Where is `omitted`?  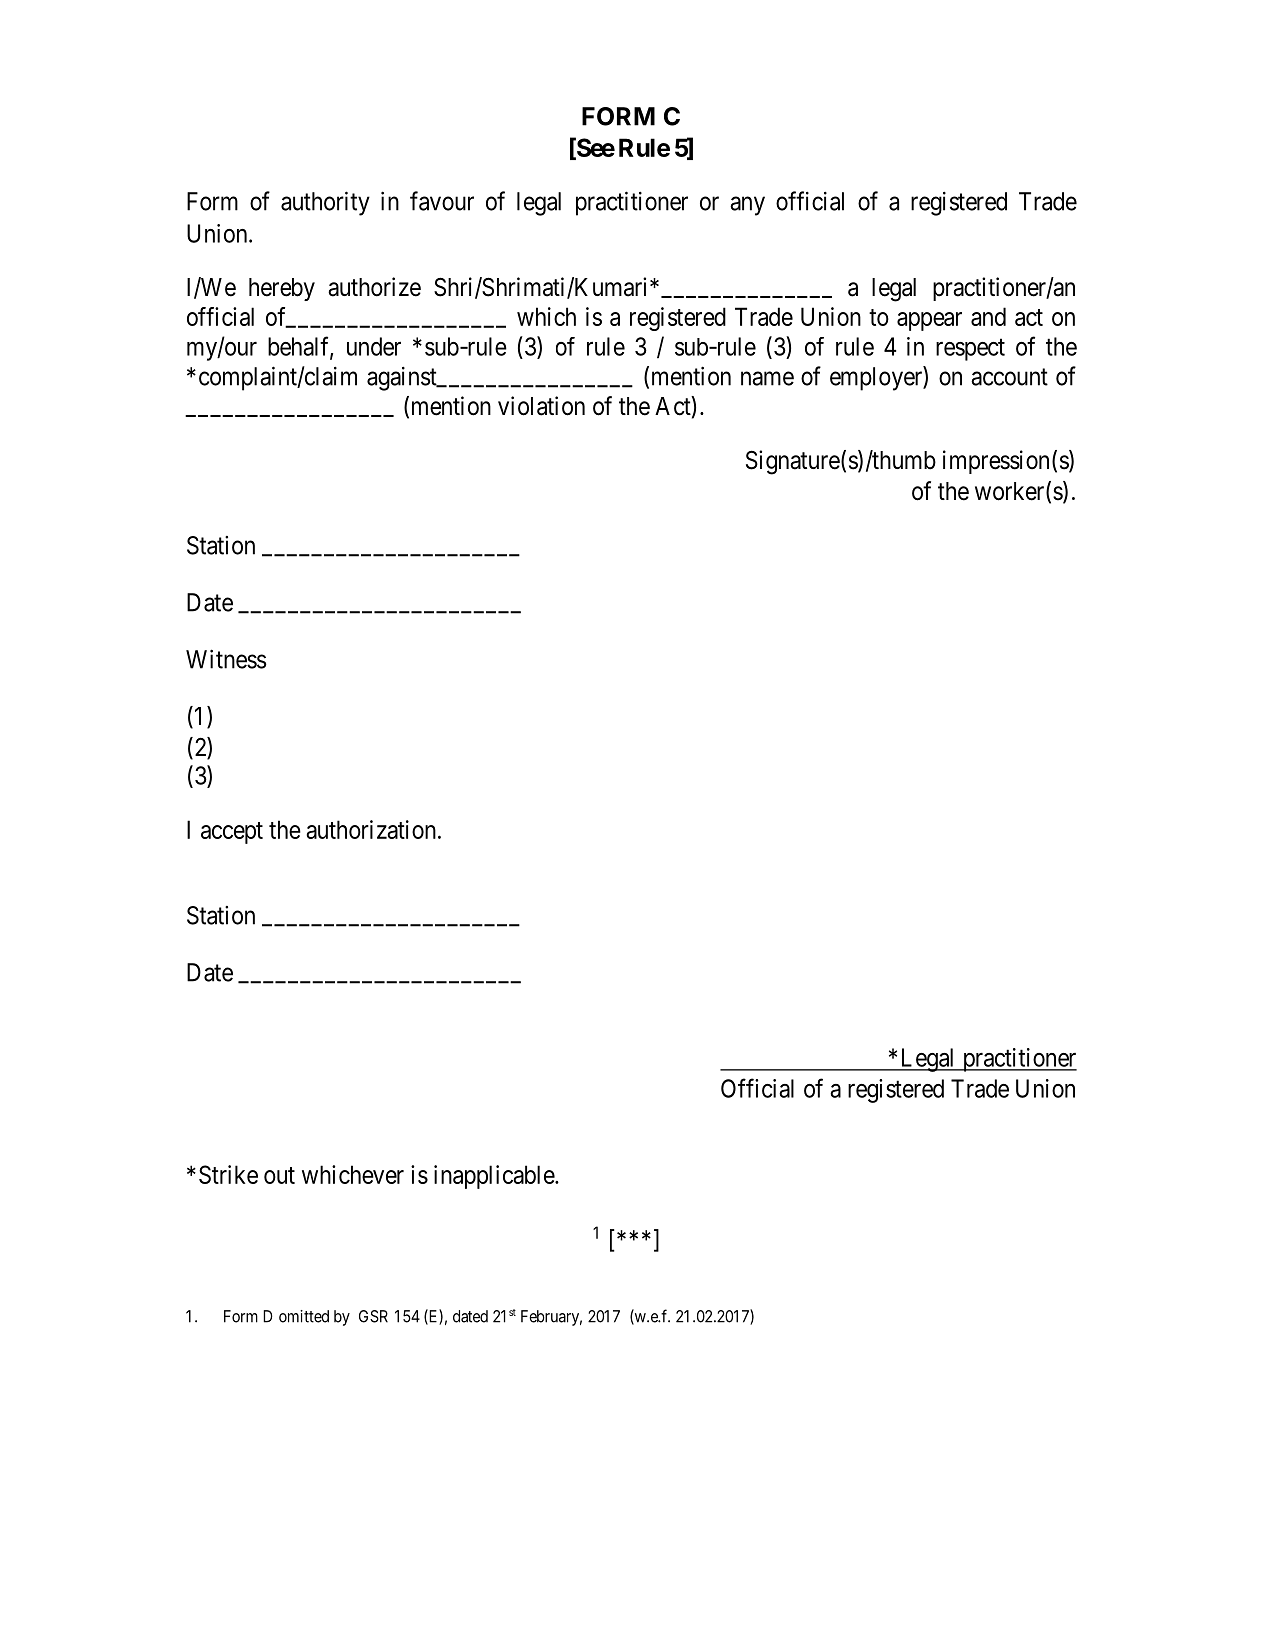
omitted is located at coordinates (304, 1316).
